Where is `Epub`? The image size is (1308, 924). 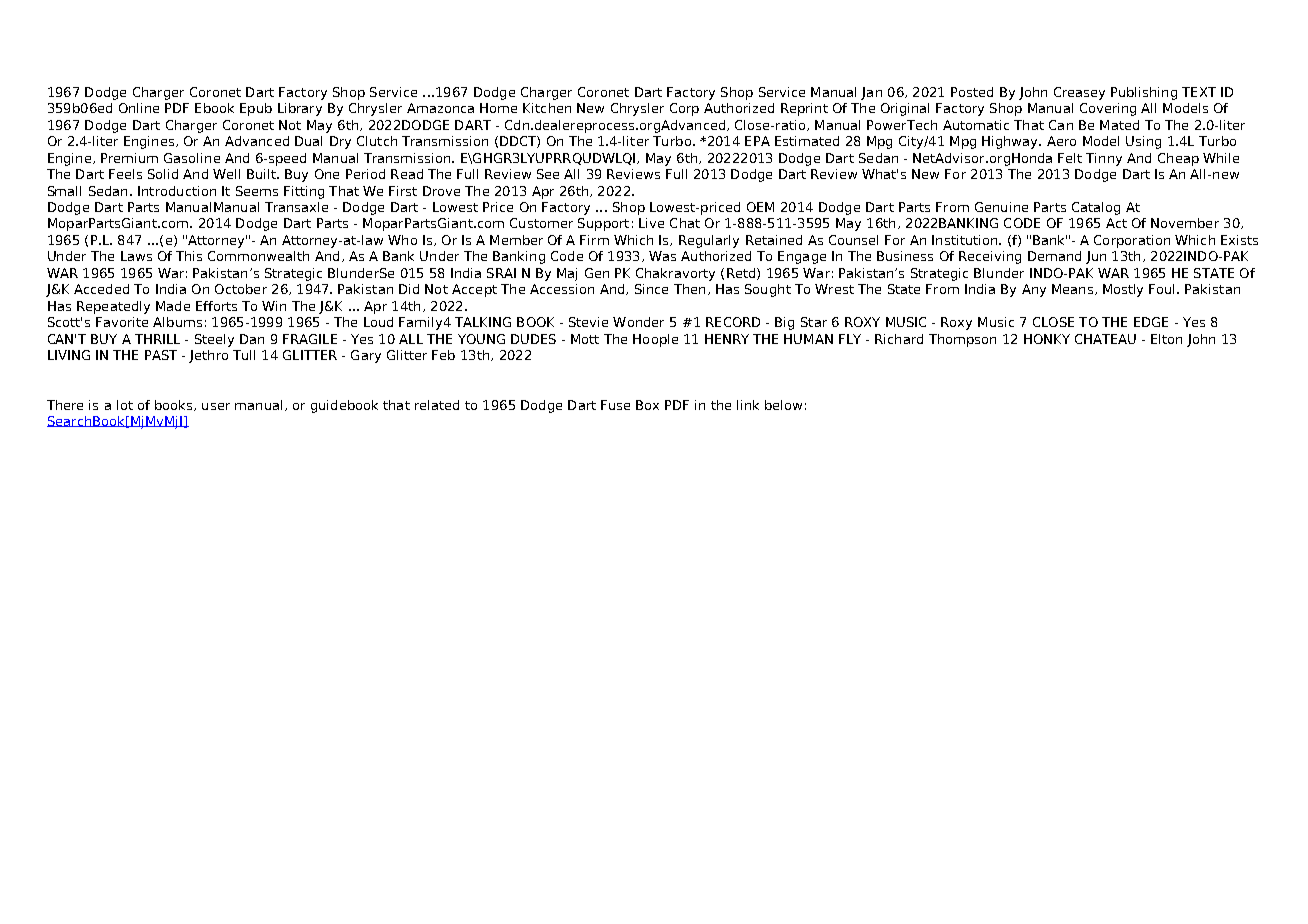 Epub is located at coordinates (256, 109).
